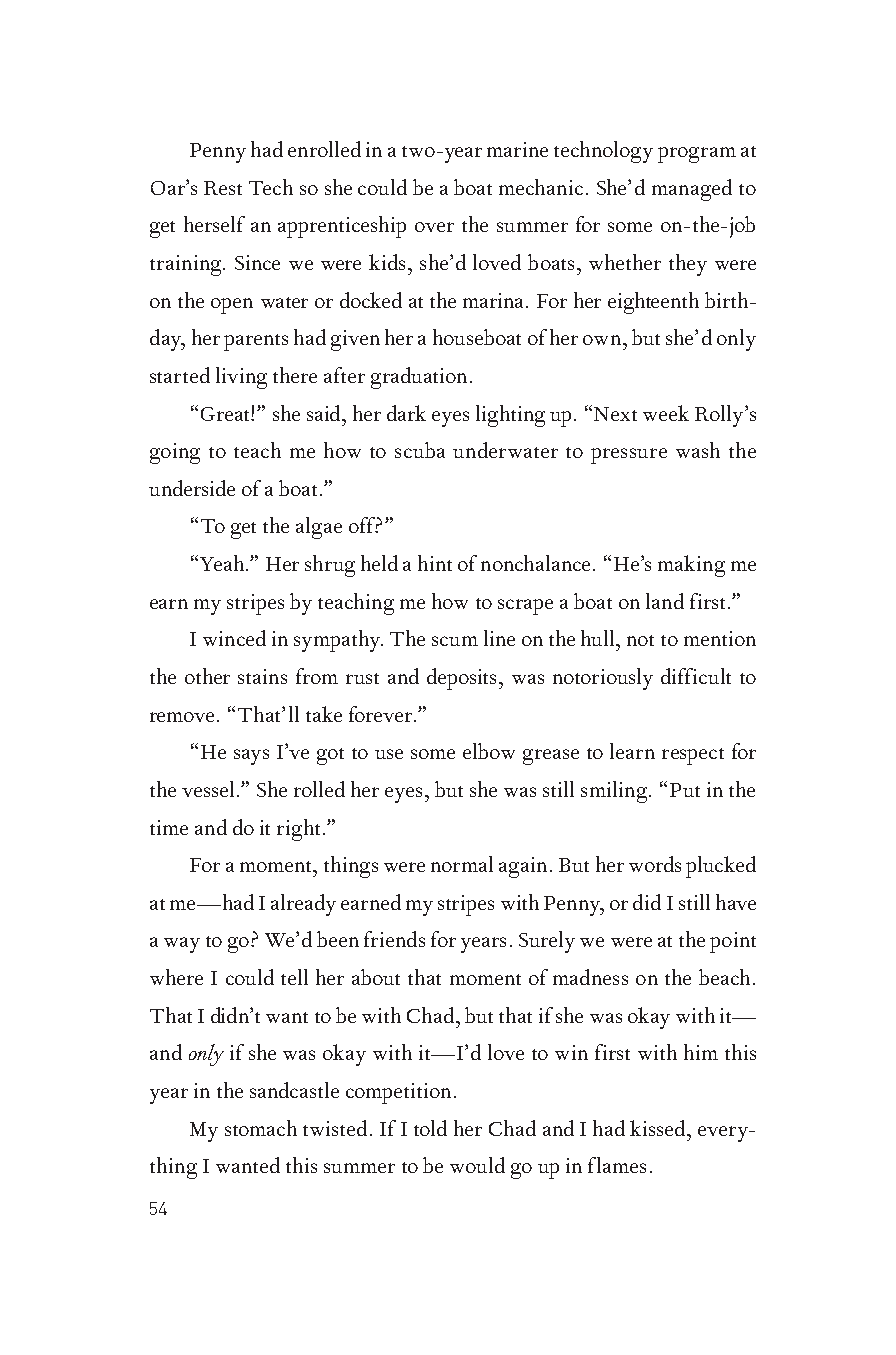 This page has width=896, height=1355. I want to click on underside, so click(192, 488).
